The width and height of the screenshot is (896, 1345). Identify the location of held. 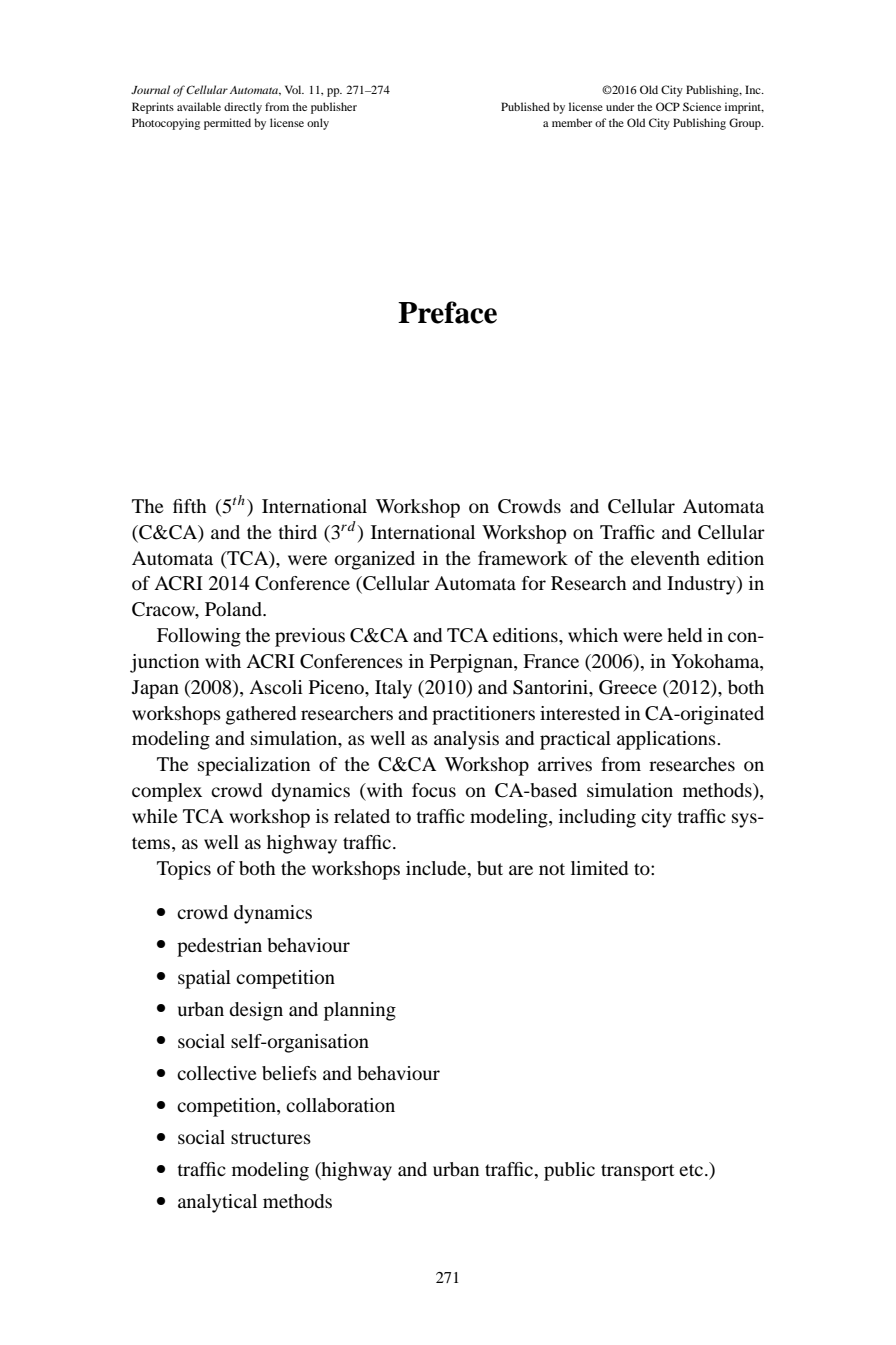
(684, 635).
